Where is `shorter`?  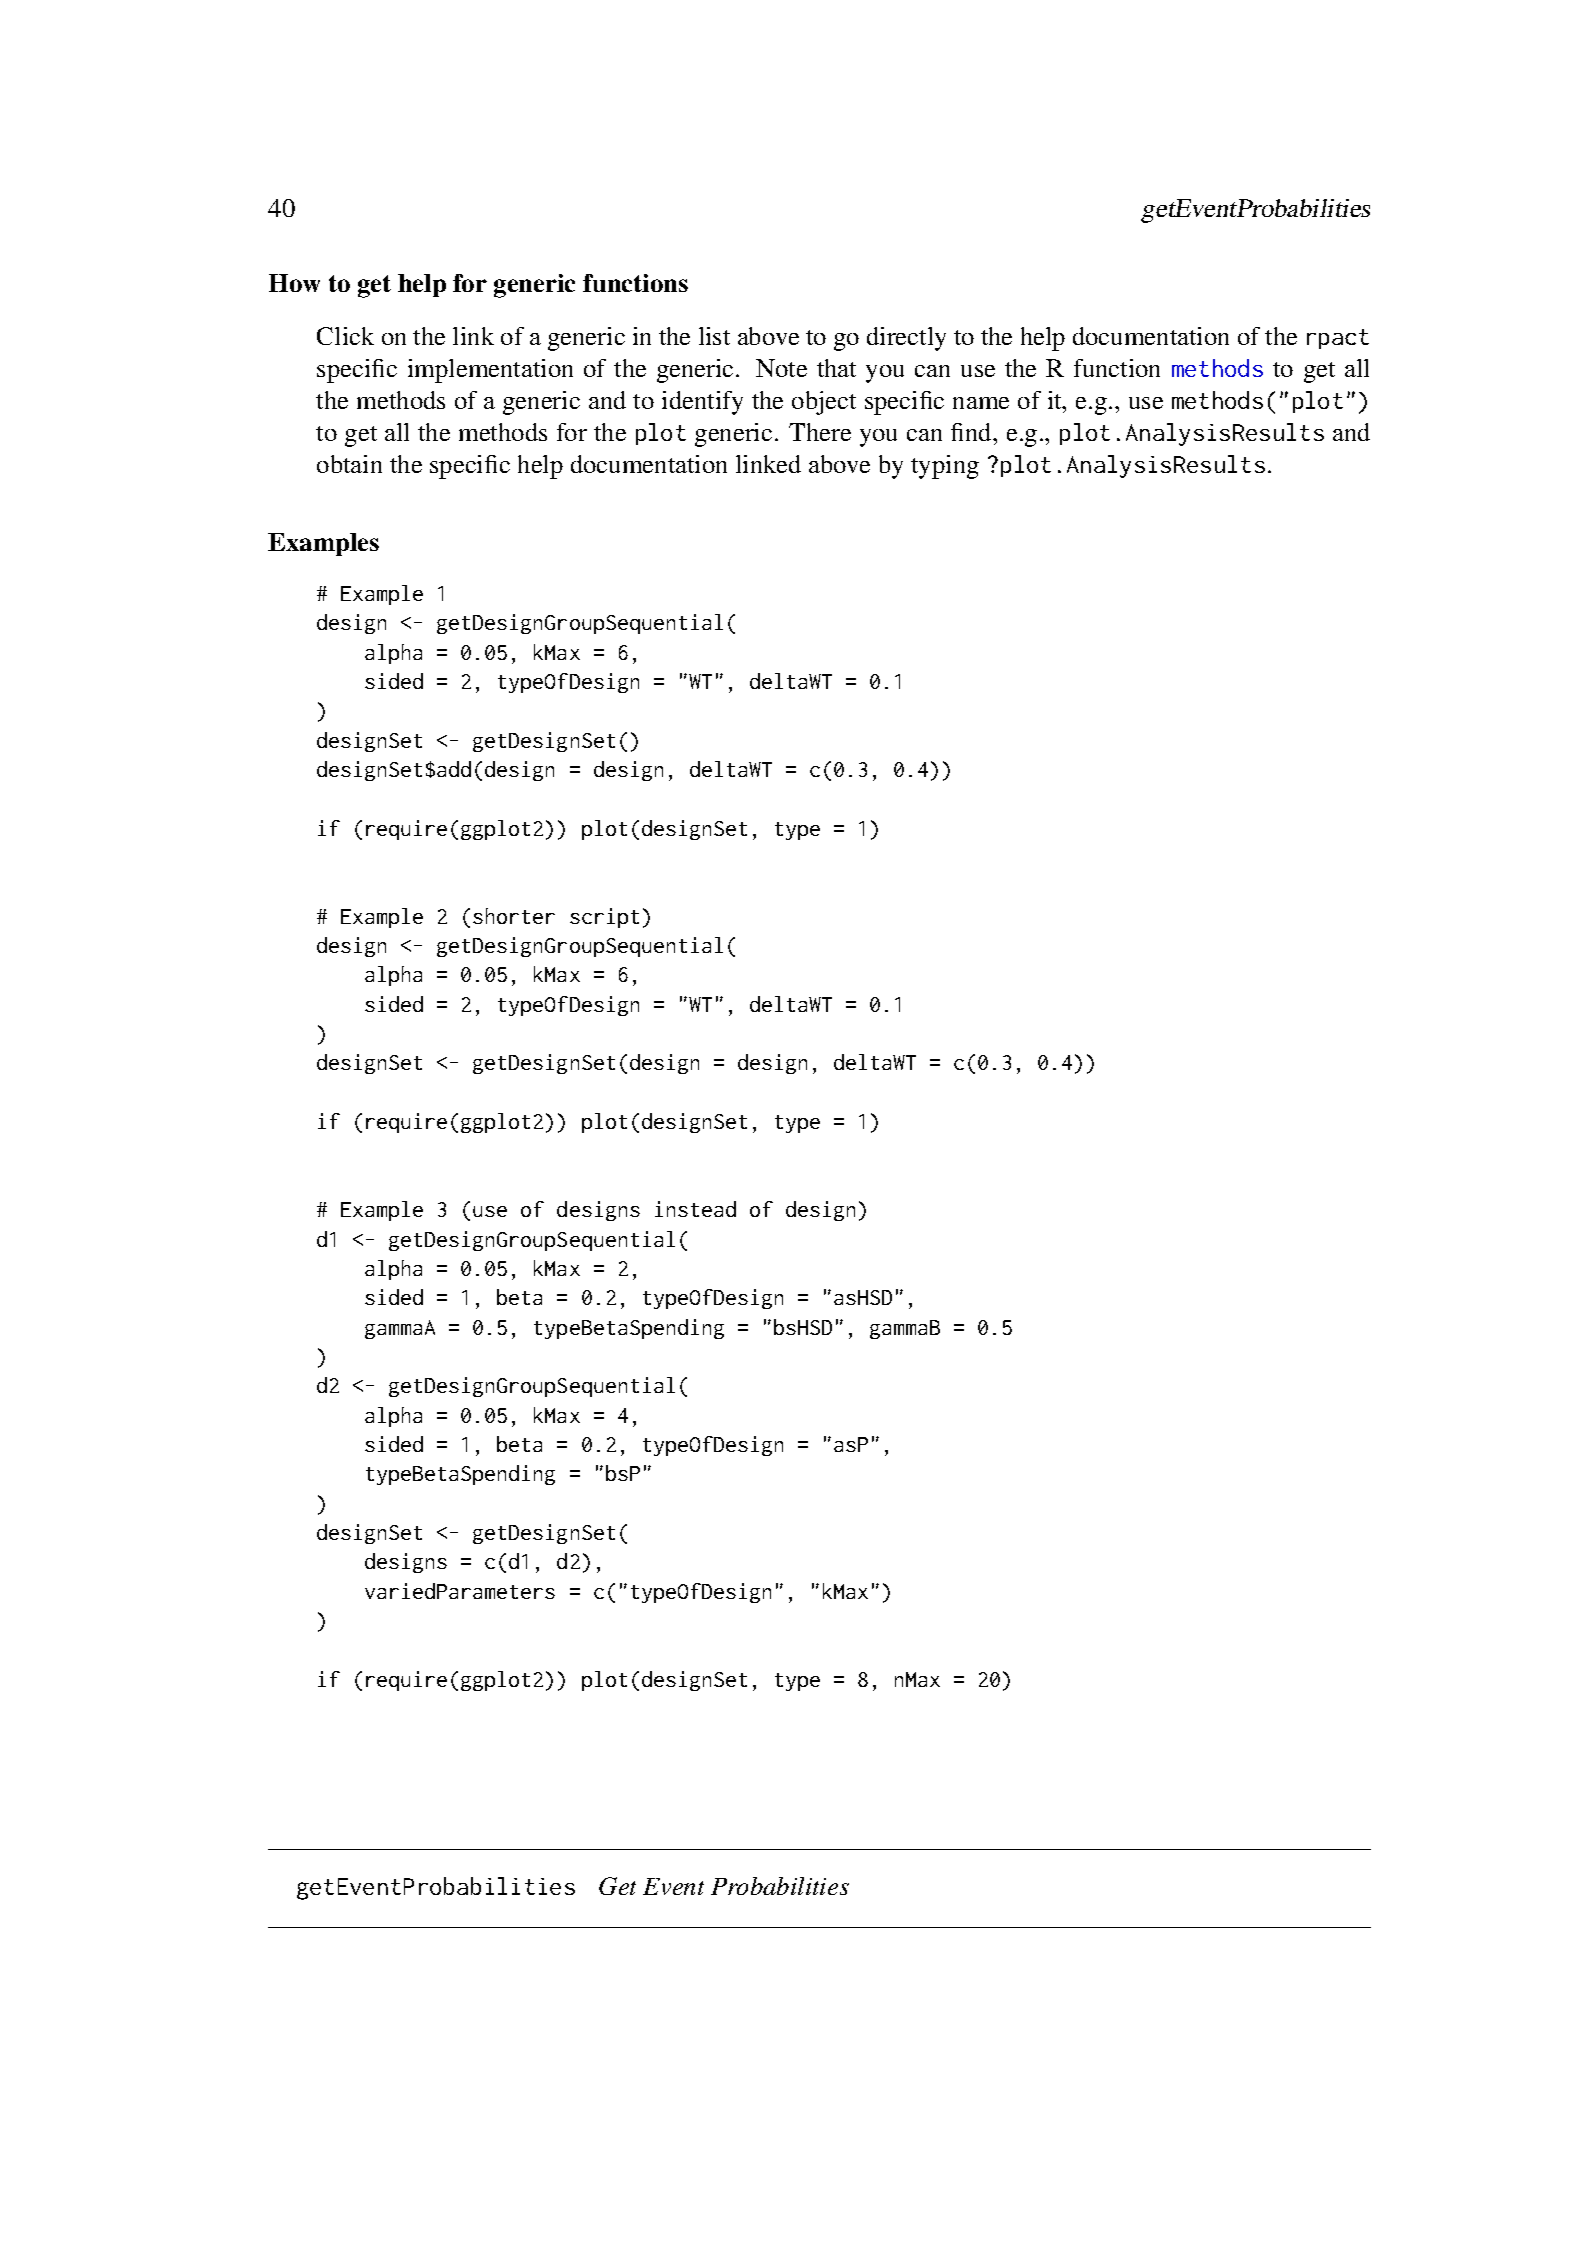 shorter is located at coordinates (514, 916).
